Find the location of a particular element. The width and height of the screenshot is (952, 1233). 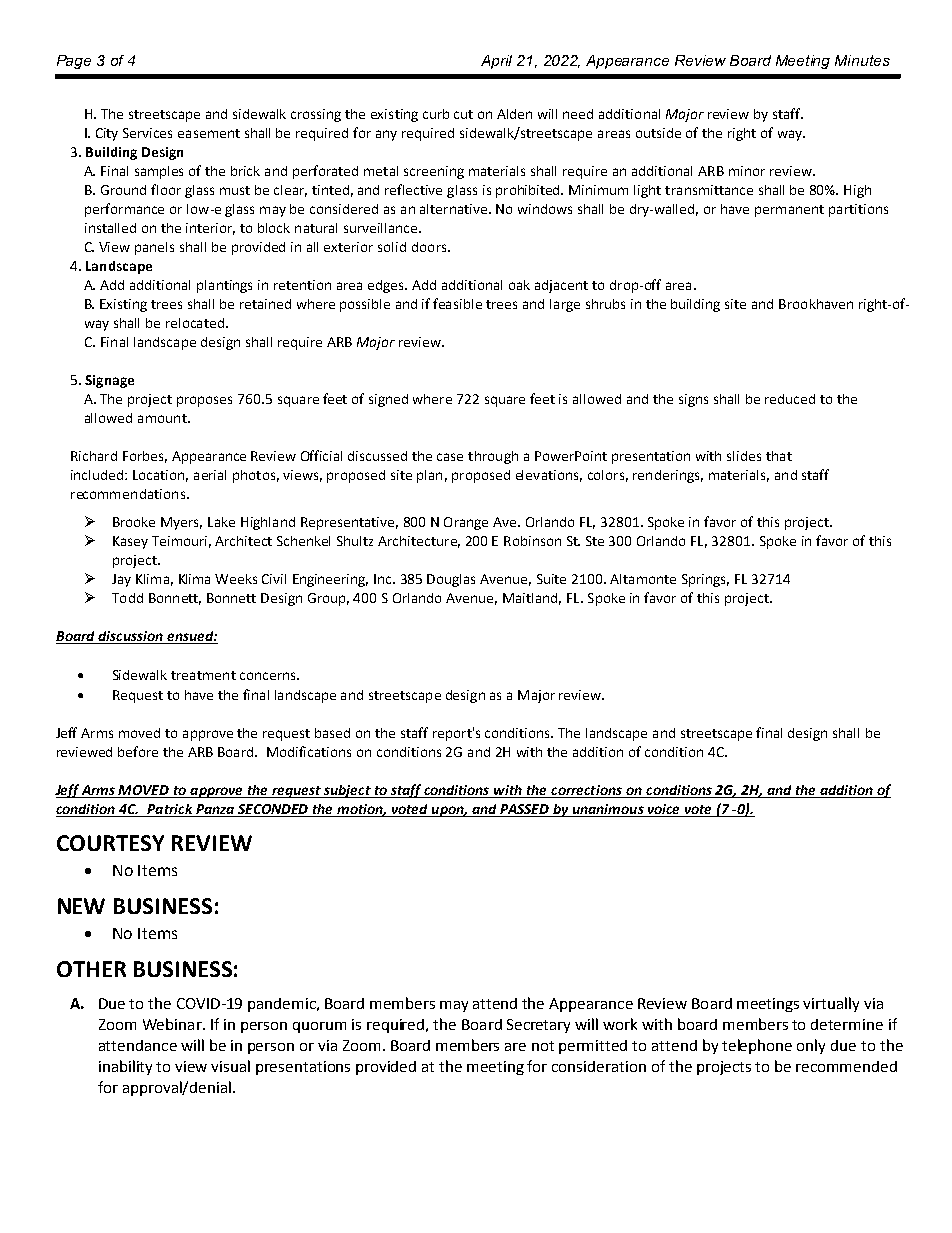

Secretary is located at coordinates (538, 1026).
